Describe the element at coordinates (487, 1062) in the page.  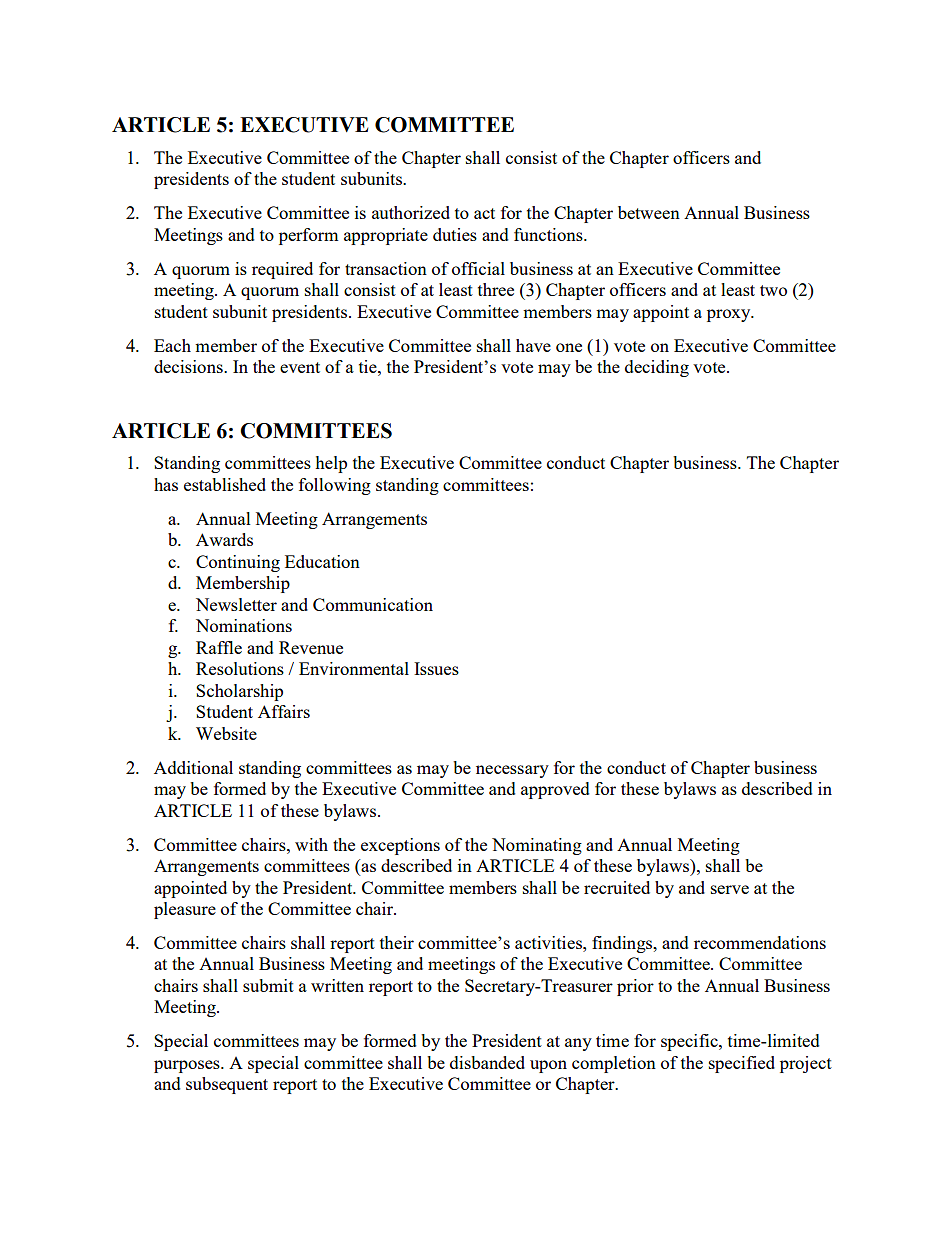
I see `disbanded` at that location.
